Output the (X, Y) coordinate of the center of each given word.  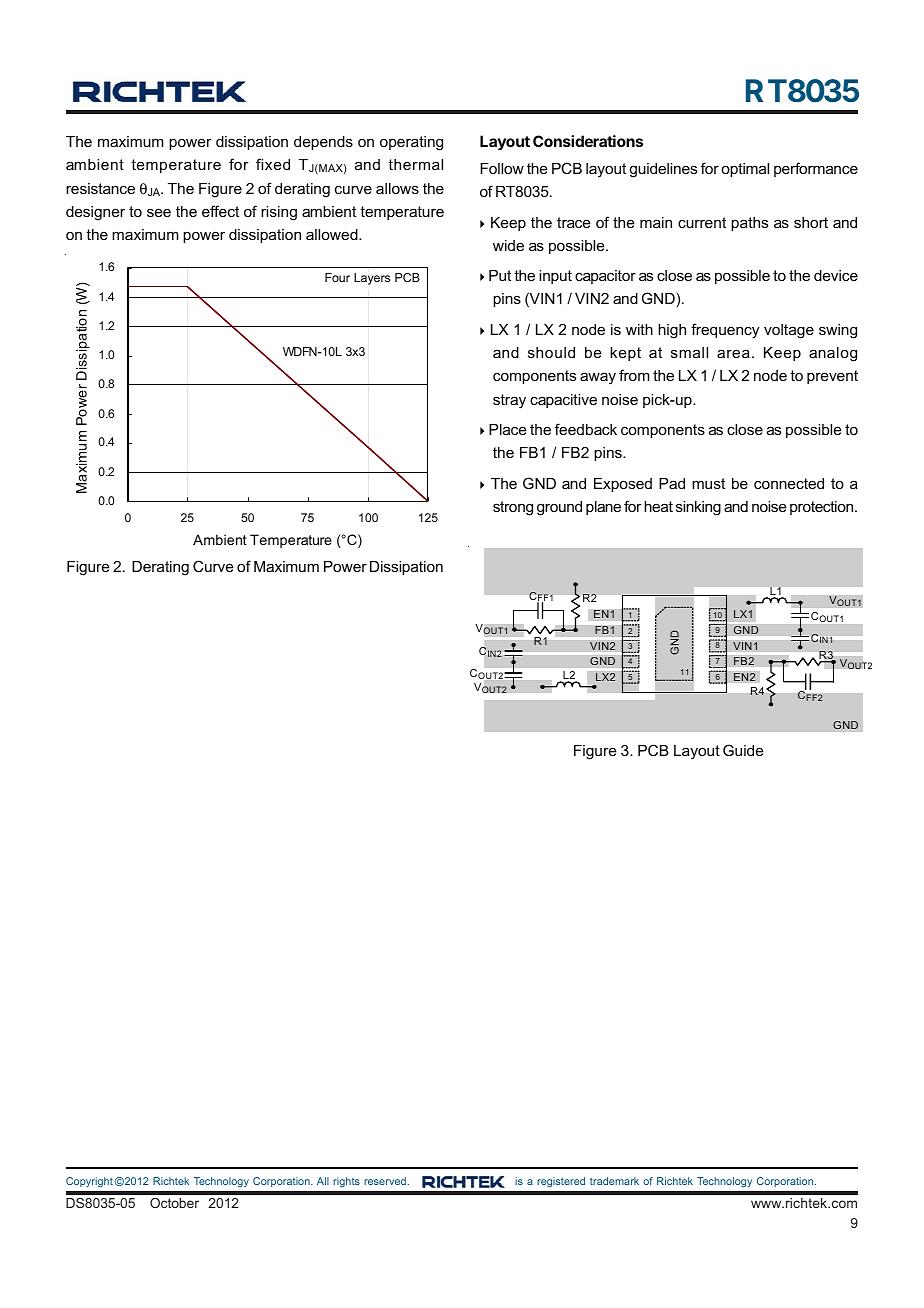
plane (603, 508)
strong (513, 508)
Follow (502, 168)
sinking (698, 508)
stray (509, 401)
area (733, 353)
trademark (614, 1181)
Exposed (623, 485)
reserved (386, 1181)
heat (658, 506)
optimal (745, 170)
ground (559, 508)
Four (337, 277)
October (174, 1203)
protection (823, 508)
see (159, 212)
